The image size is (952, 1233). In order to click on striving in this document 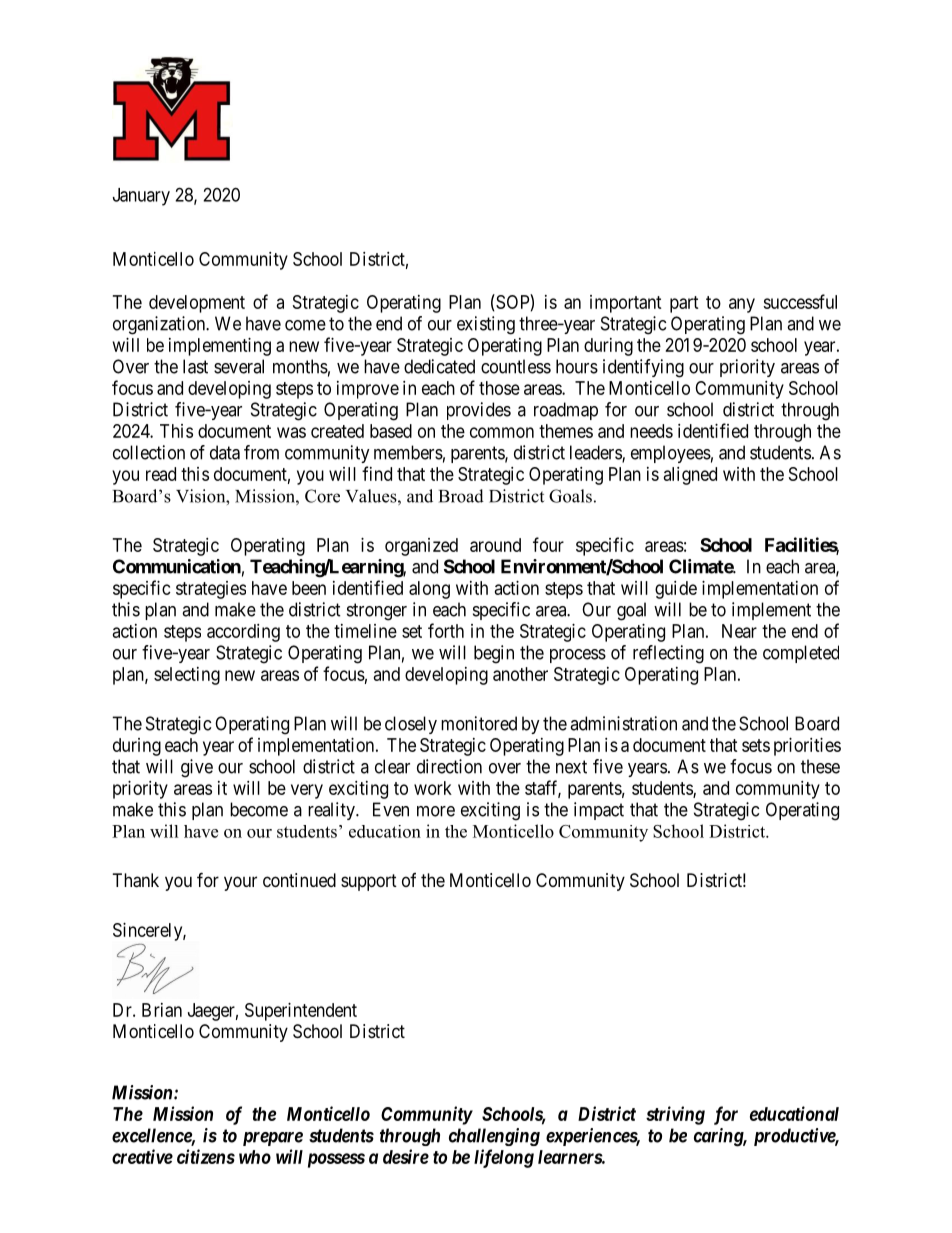, I will do `click(675, 1115)`.
